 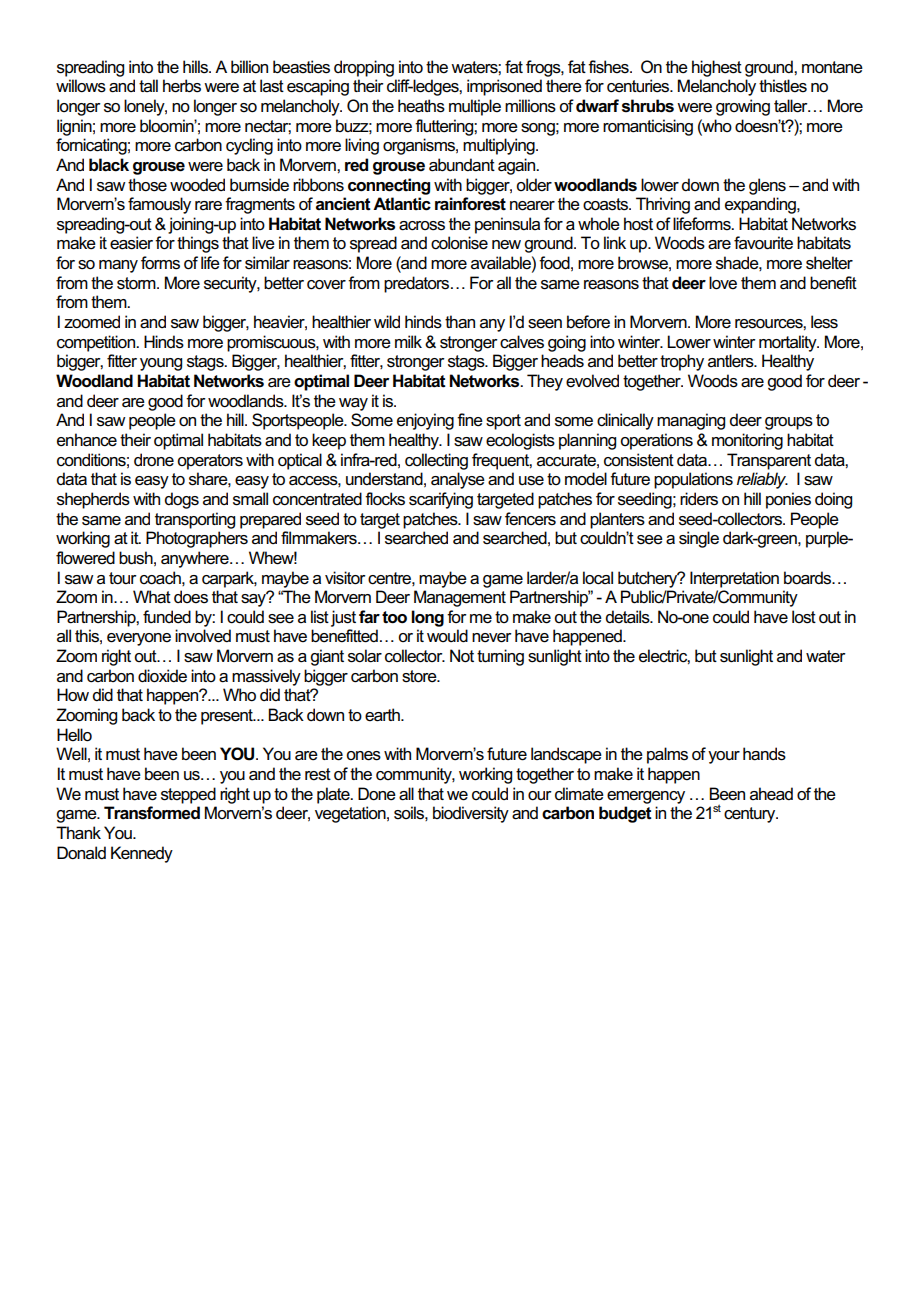 What do you see at coordinates (471, 814) in the screenshot?
I see `biodiversity` at bounding box center [471, 814].
